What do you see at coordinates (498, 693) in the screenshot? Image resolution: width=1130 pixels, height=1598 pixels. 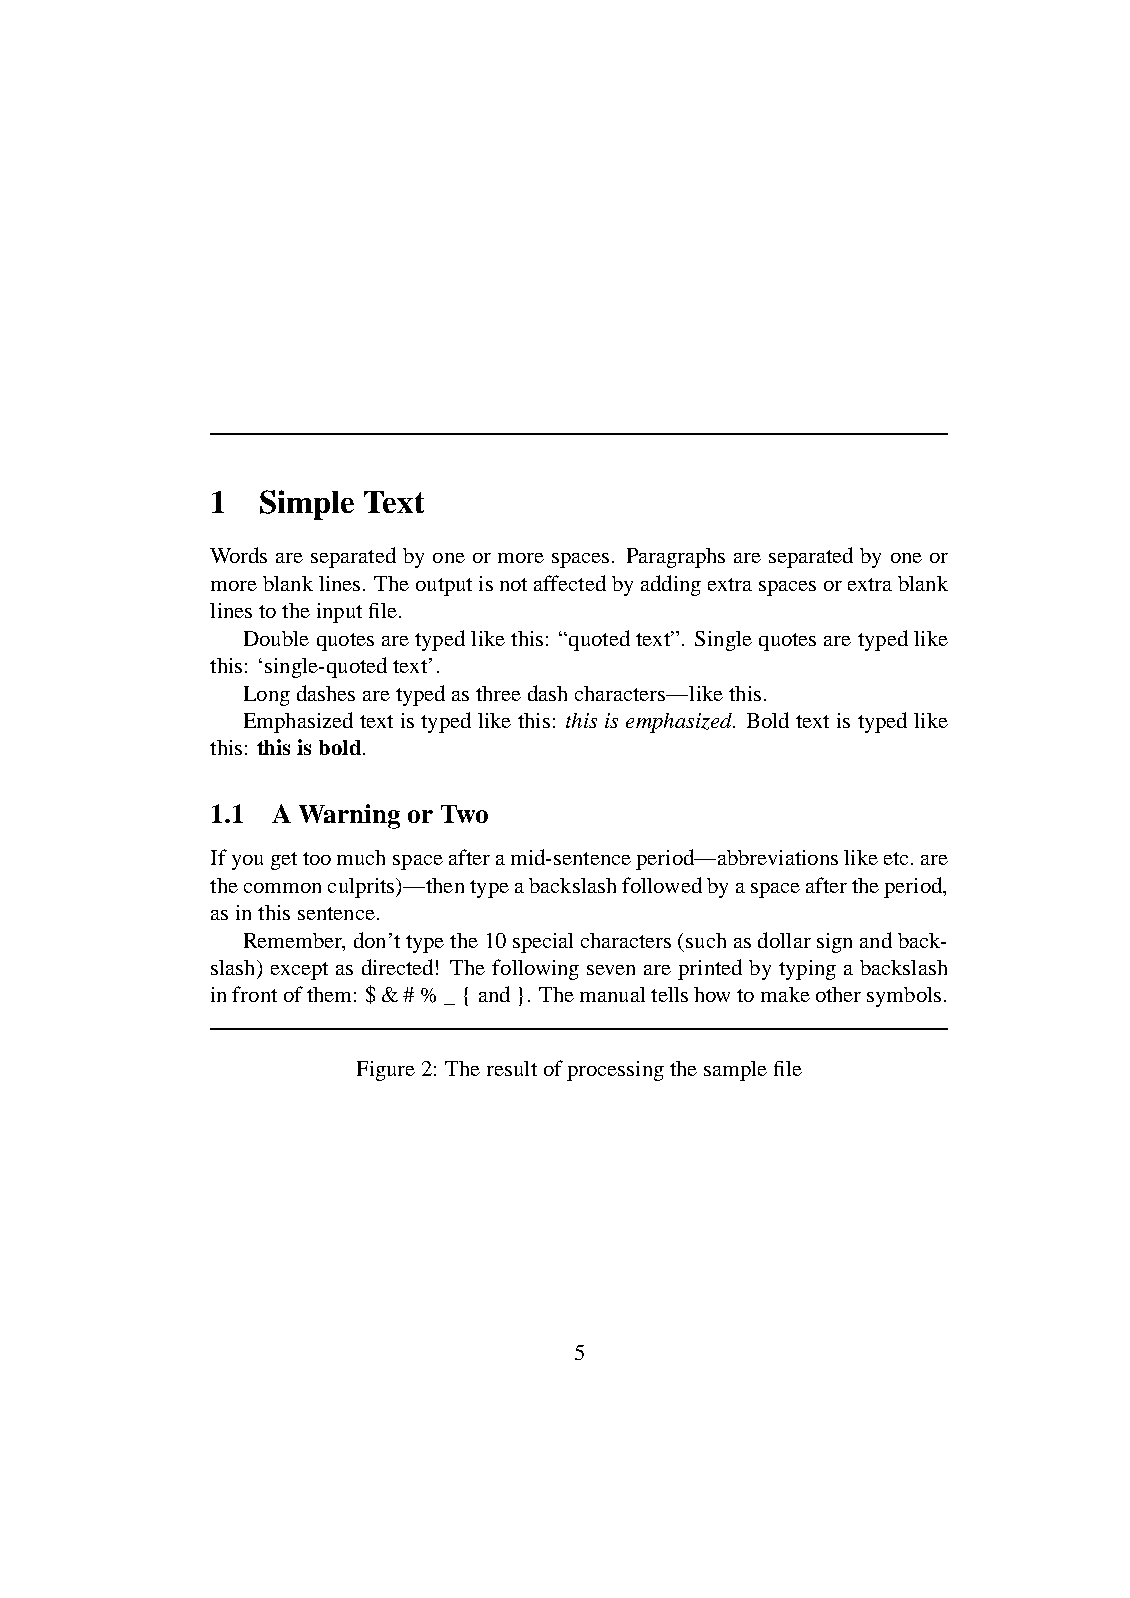 I see `three` at bounding box center [498, 693].
